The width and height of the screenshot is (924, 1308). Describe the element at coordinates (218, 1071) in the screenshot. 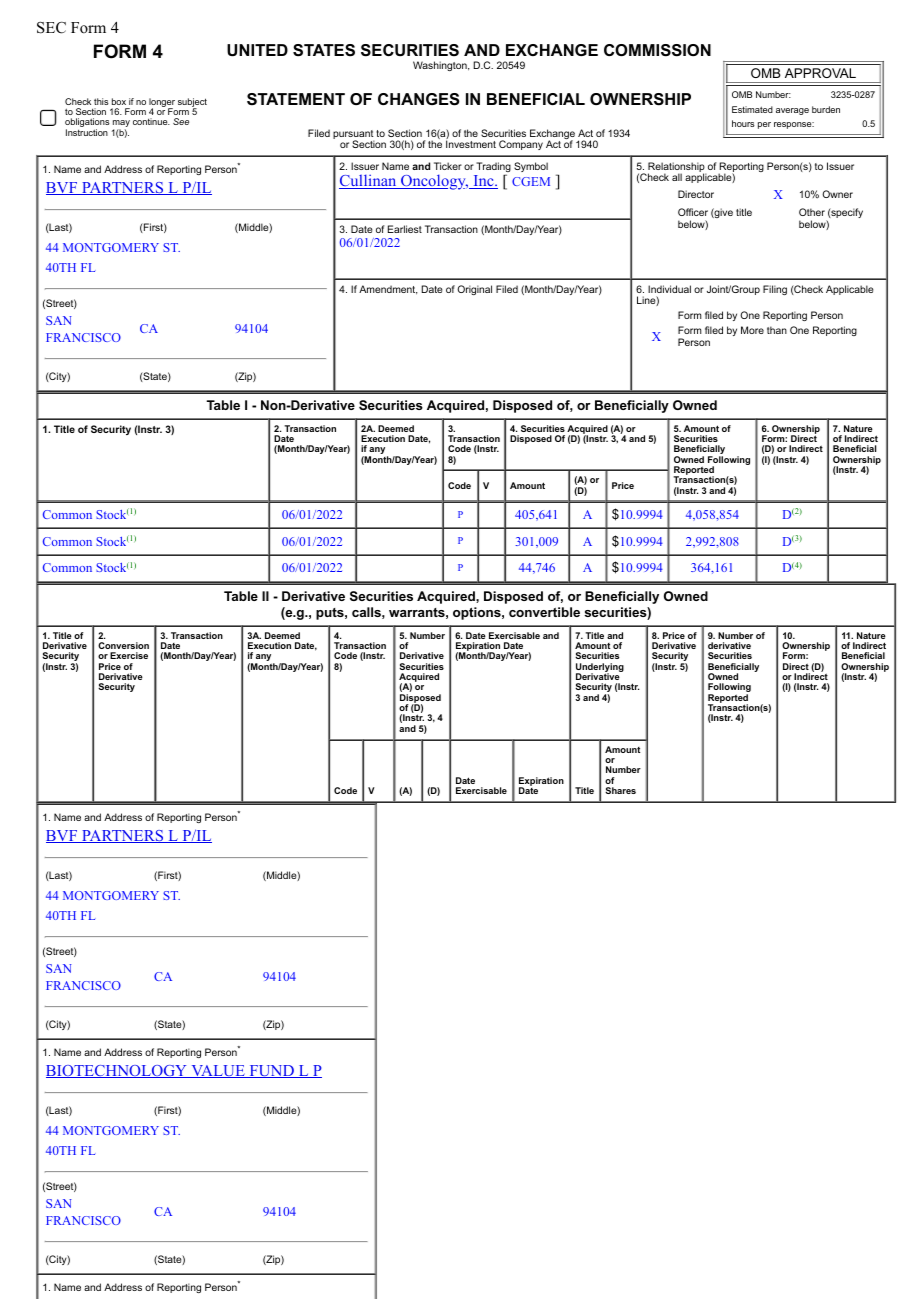

I see `VALUE` at that location.
